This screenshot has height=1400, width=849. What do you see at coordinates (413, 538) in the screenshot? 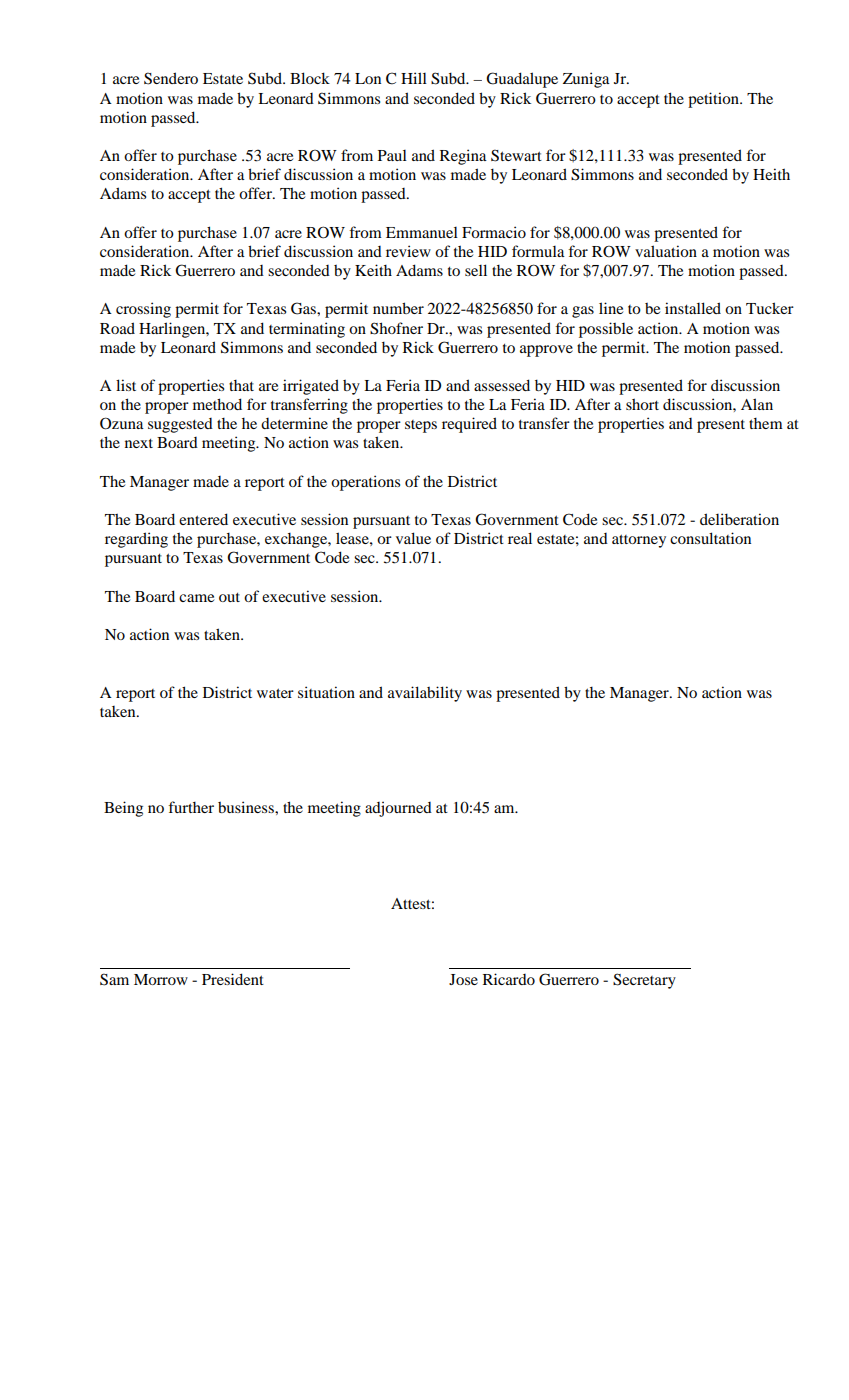
I see `value` at bounding box center [413, 538].
